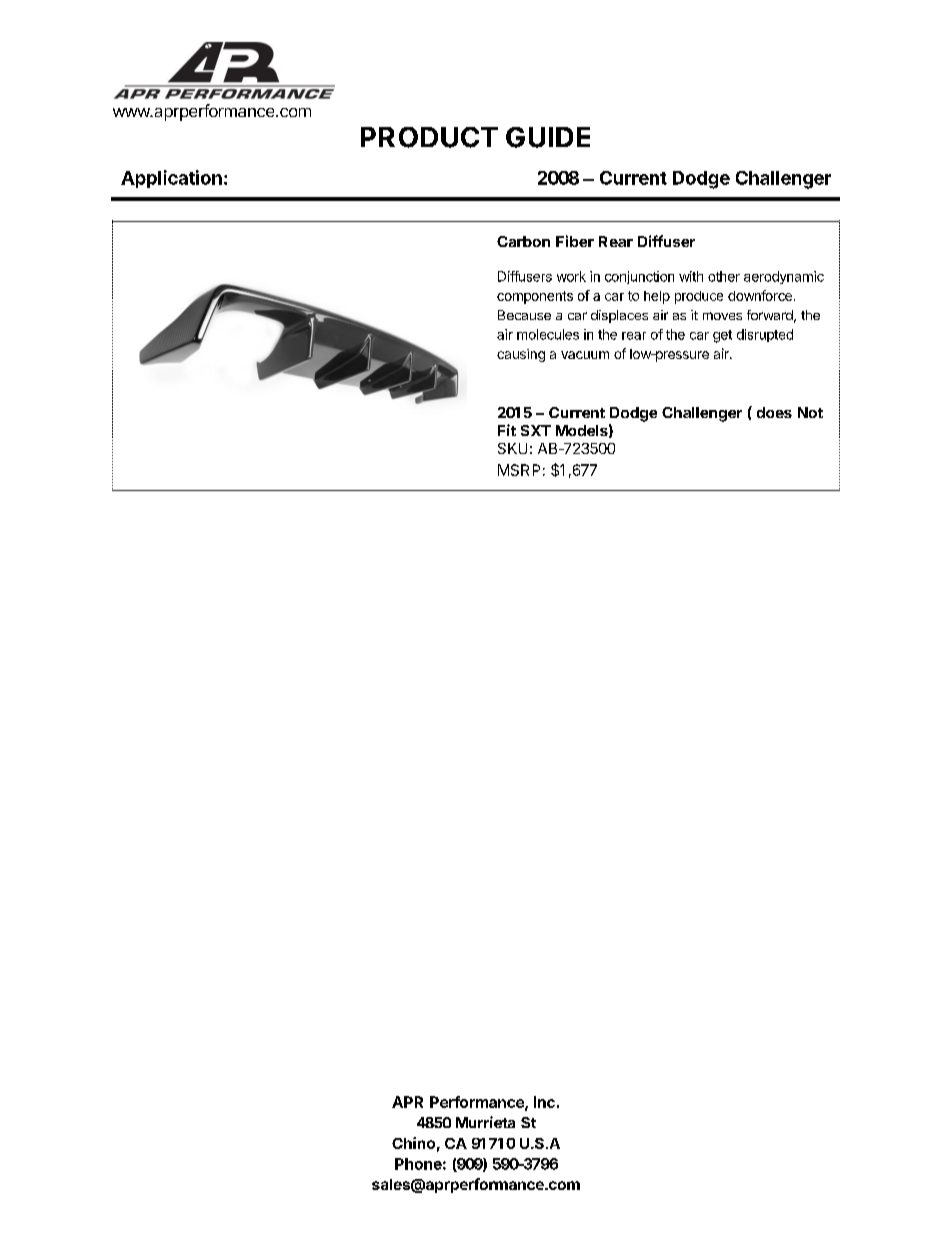  Describe the element at coordinates (171, 179) in the page. I see `Application` at that location.
